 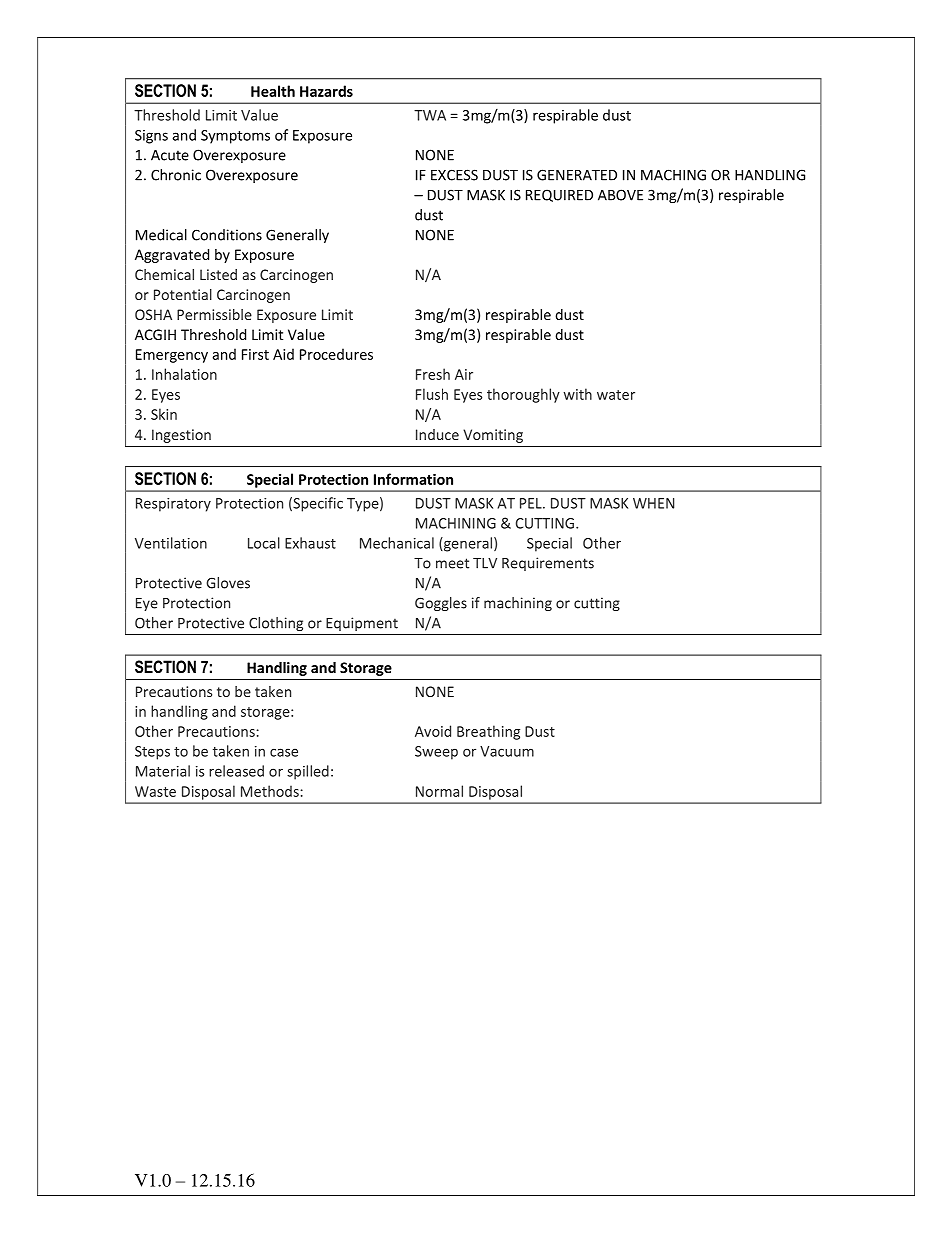 What do you see at coordinates (430, 115) in the page?
I see `TWA` at bounding box center [430, 115].
